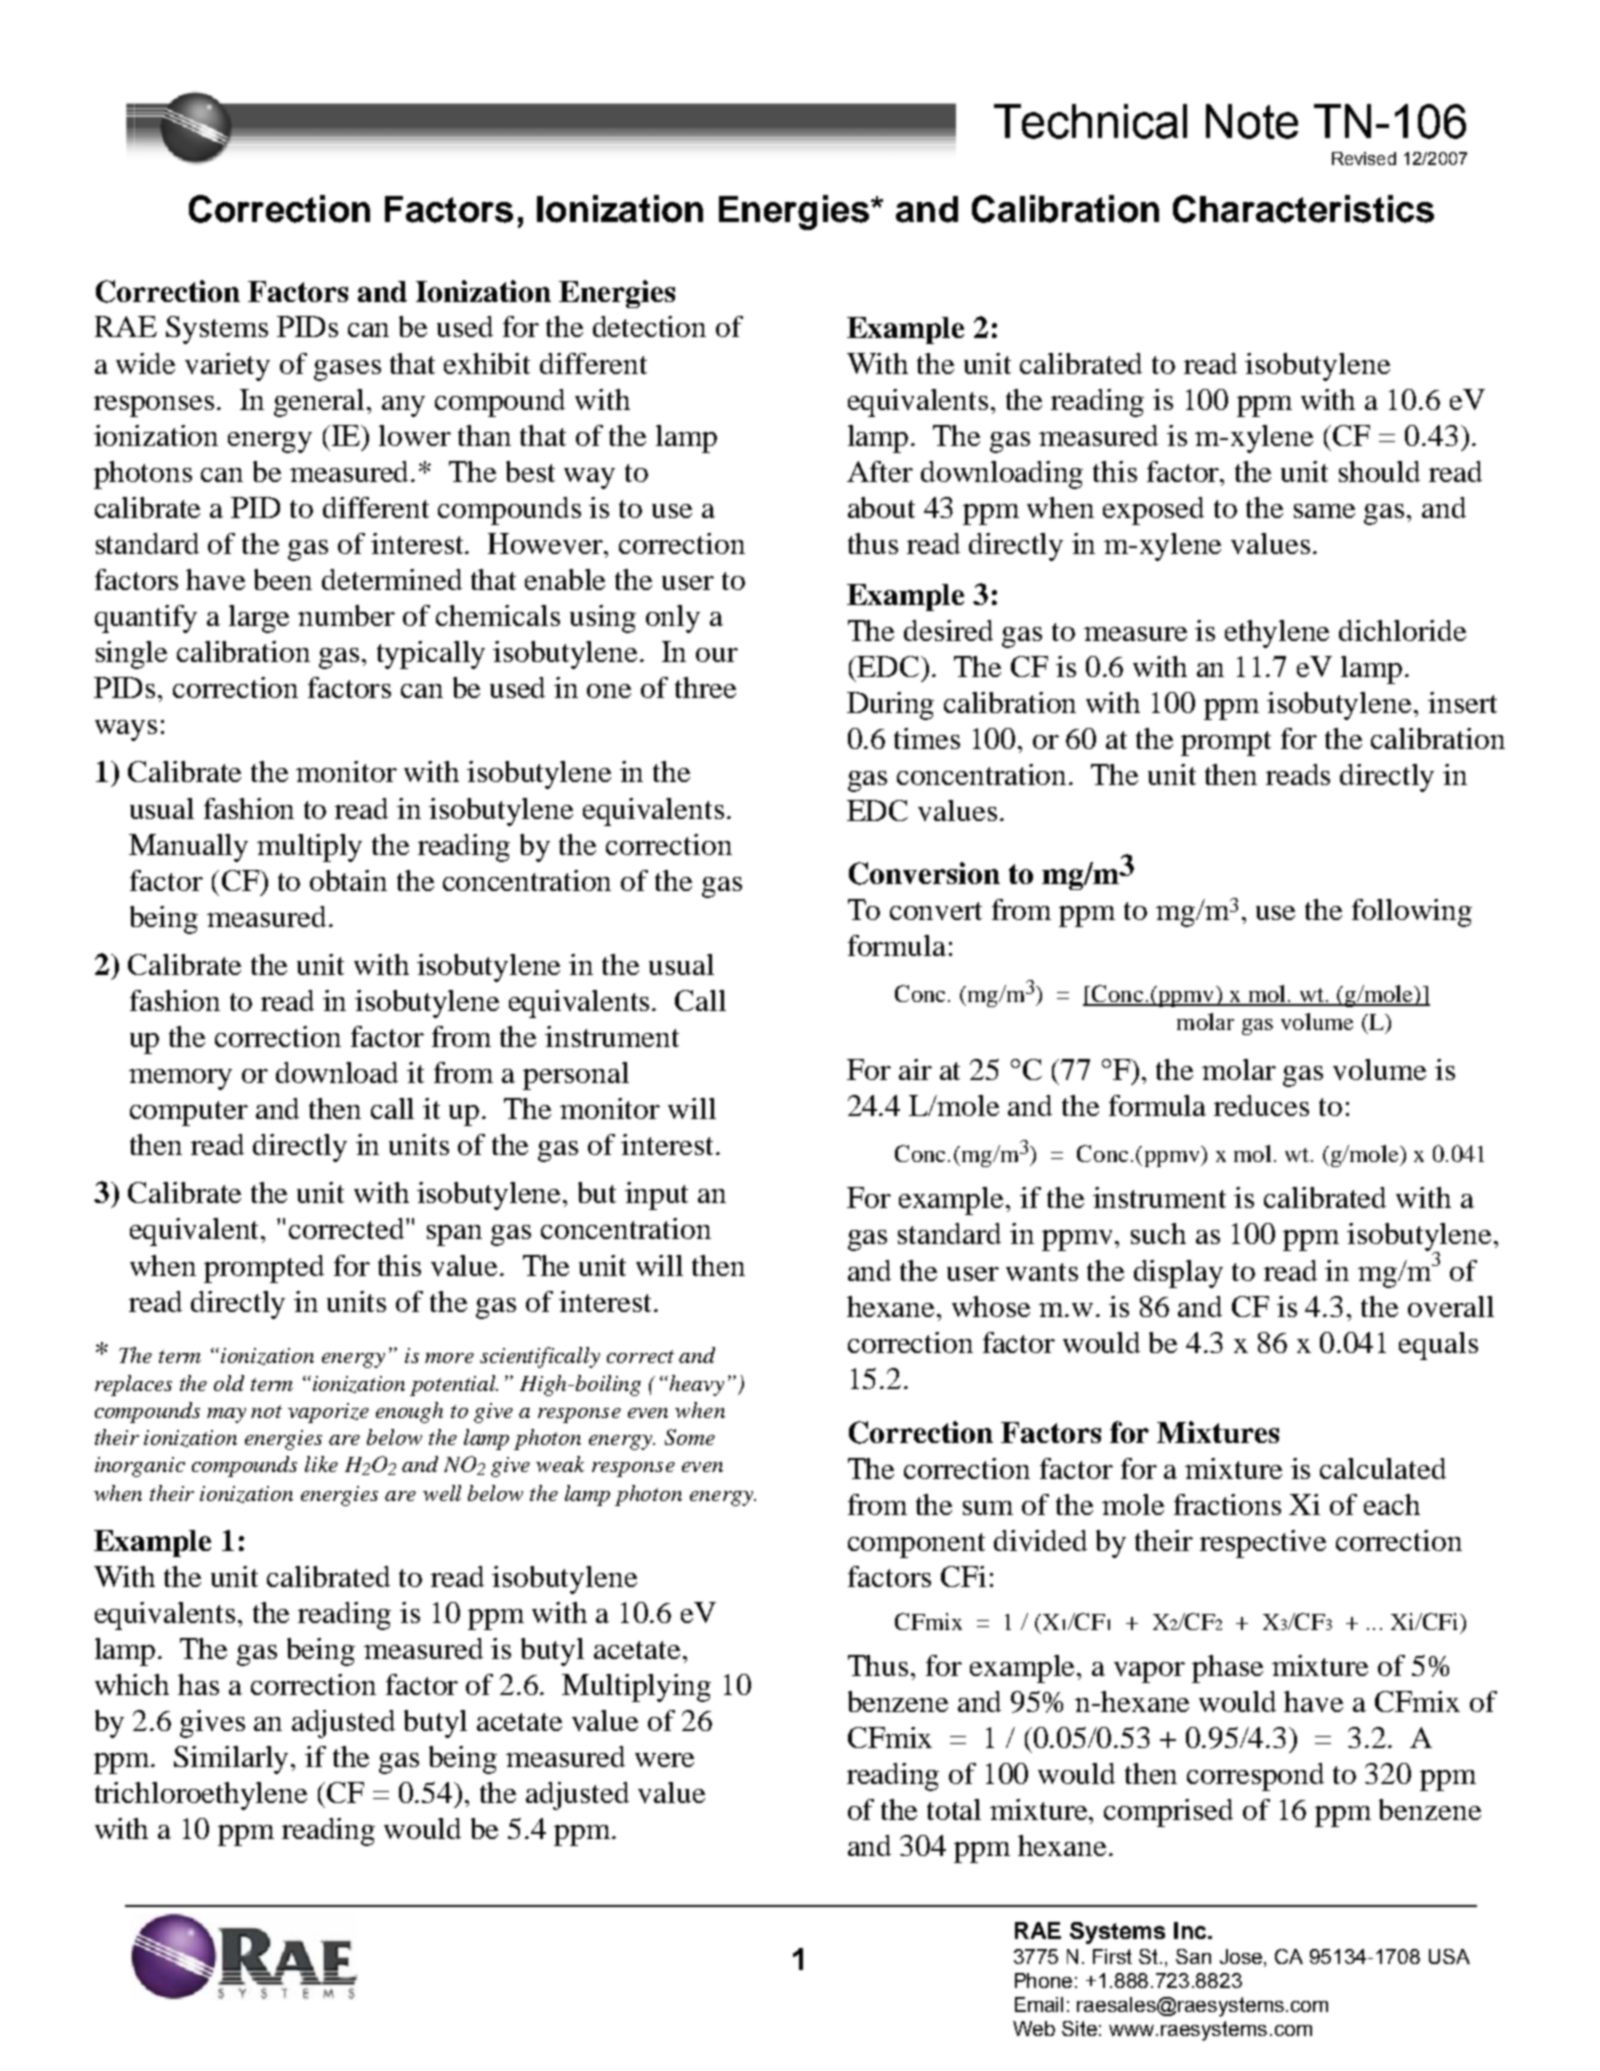  What do you see at coordinates (229, 1383) in the screenshot?
I see `old` at bounding box center [229, 1383].
